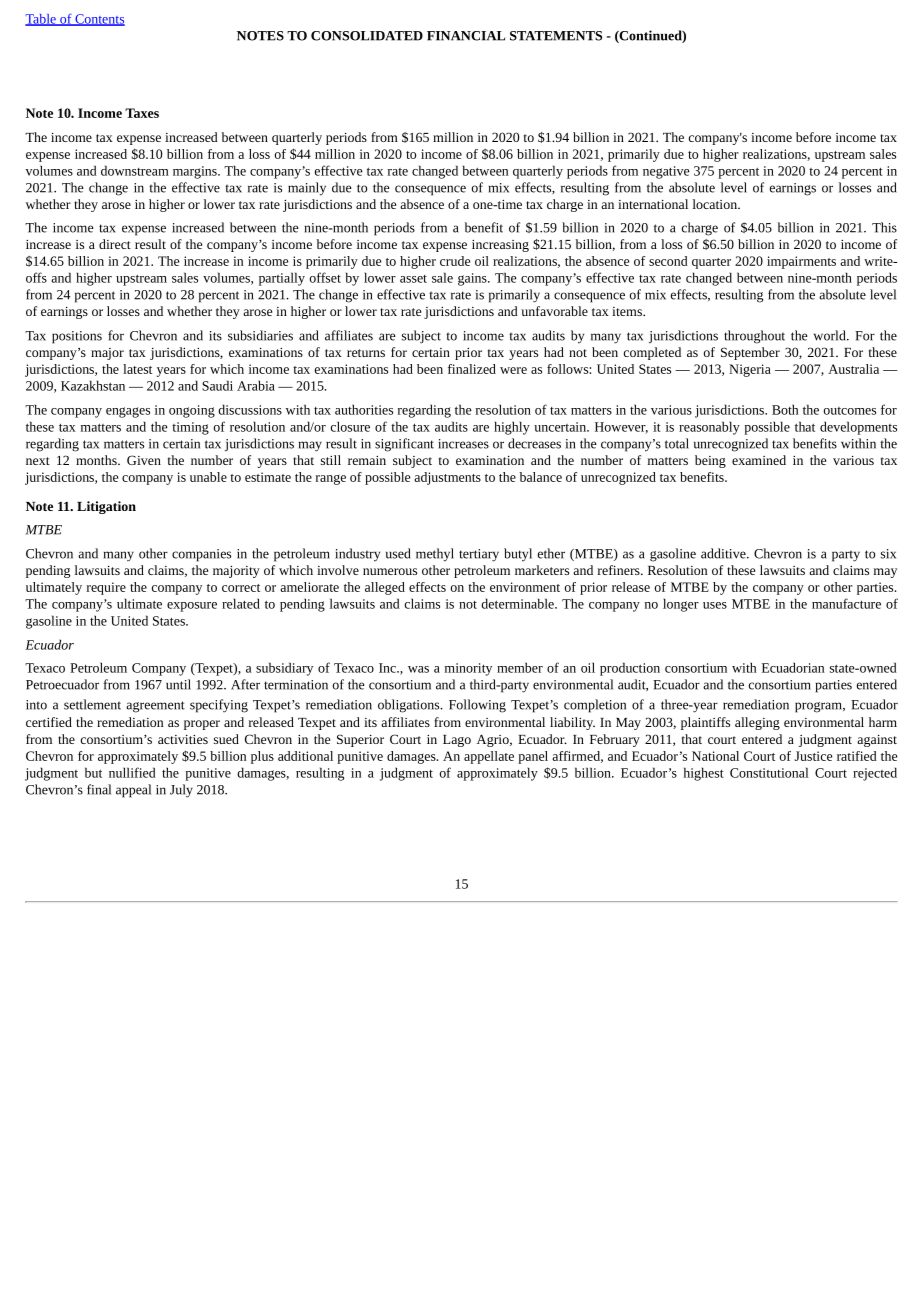  Describe the element at coordinates (785, 409) in the document. I see `Both` at that location.
